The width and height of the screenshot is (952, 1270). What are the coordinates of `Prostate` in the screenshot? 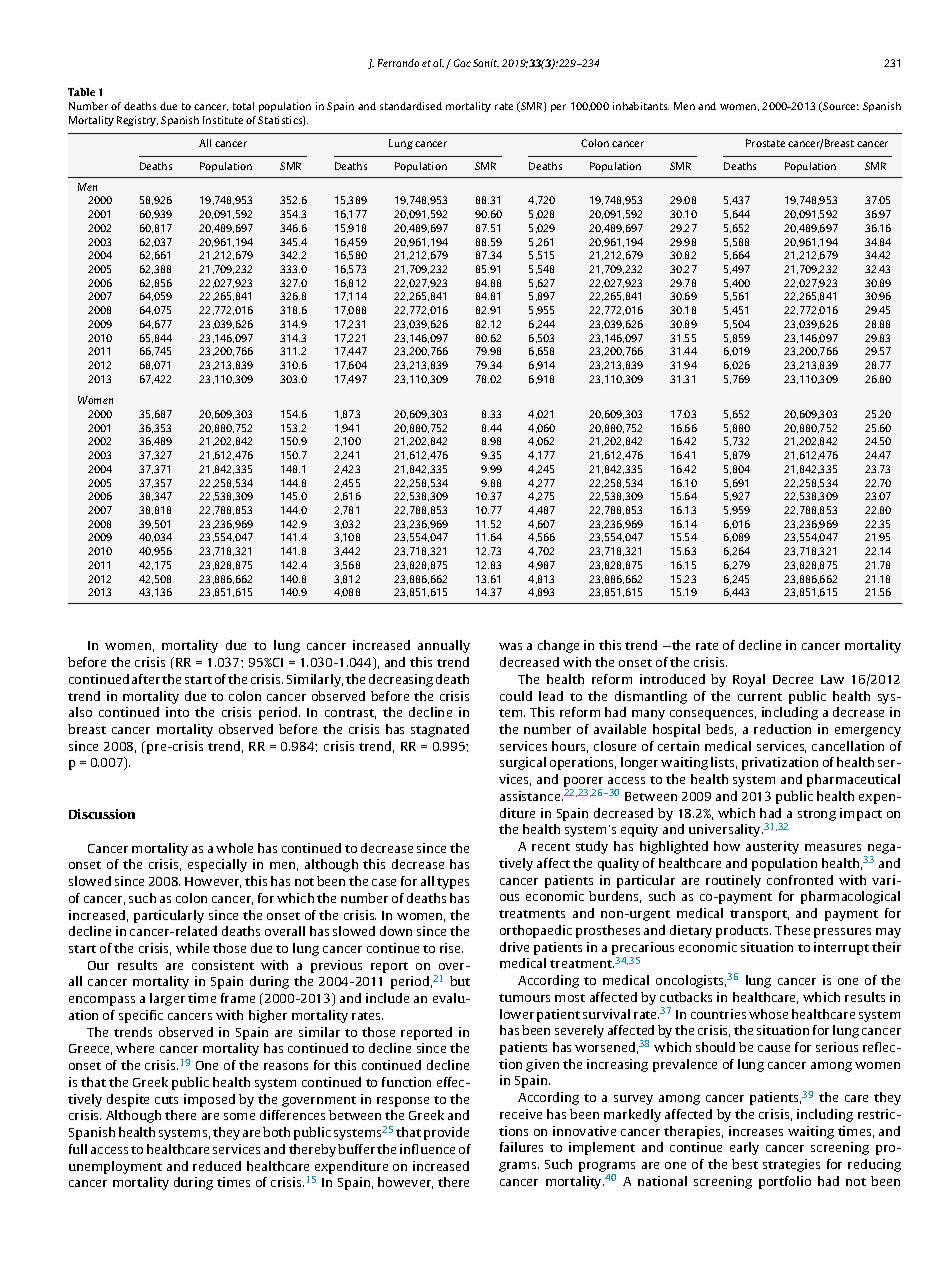 It's located at (765, 143).
